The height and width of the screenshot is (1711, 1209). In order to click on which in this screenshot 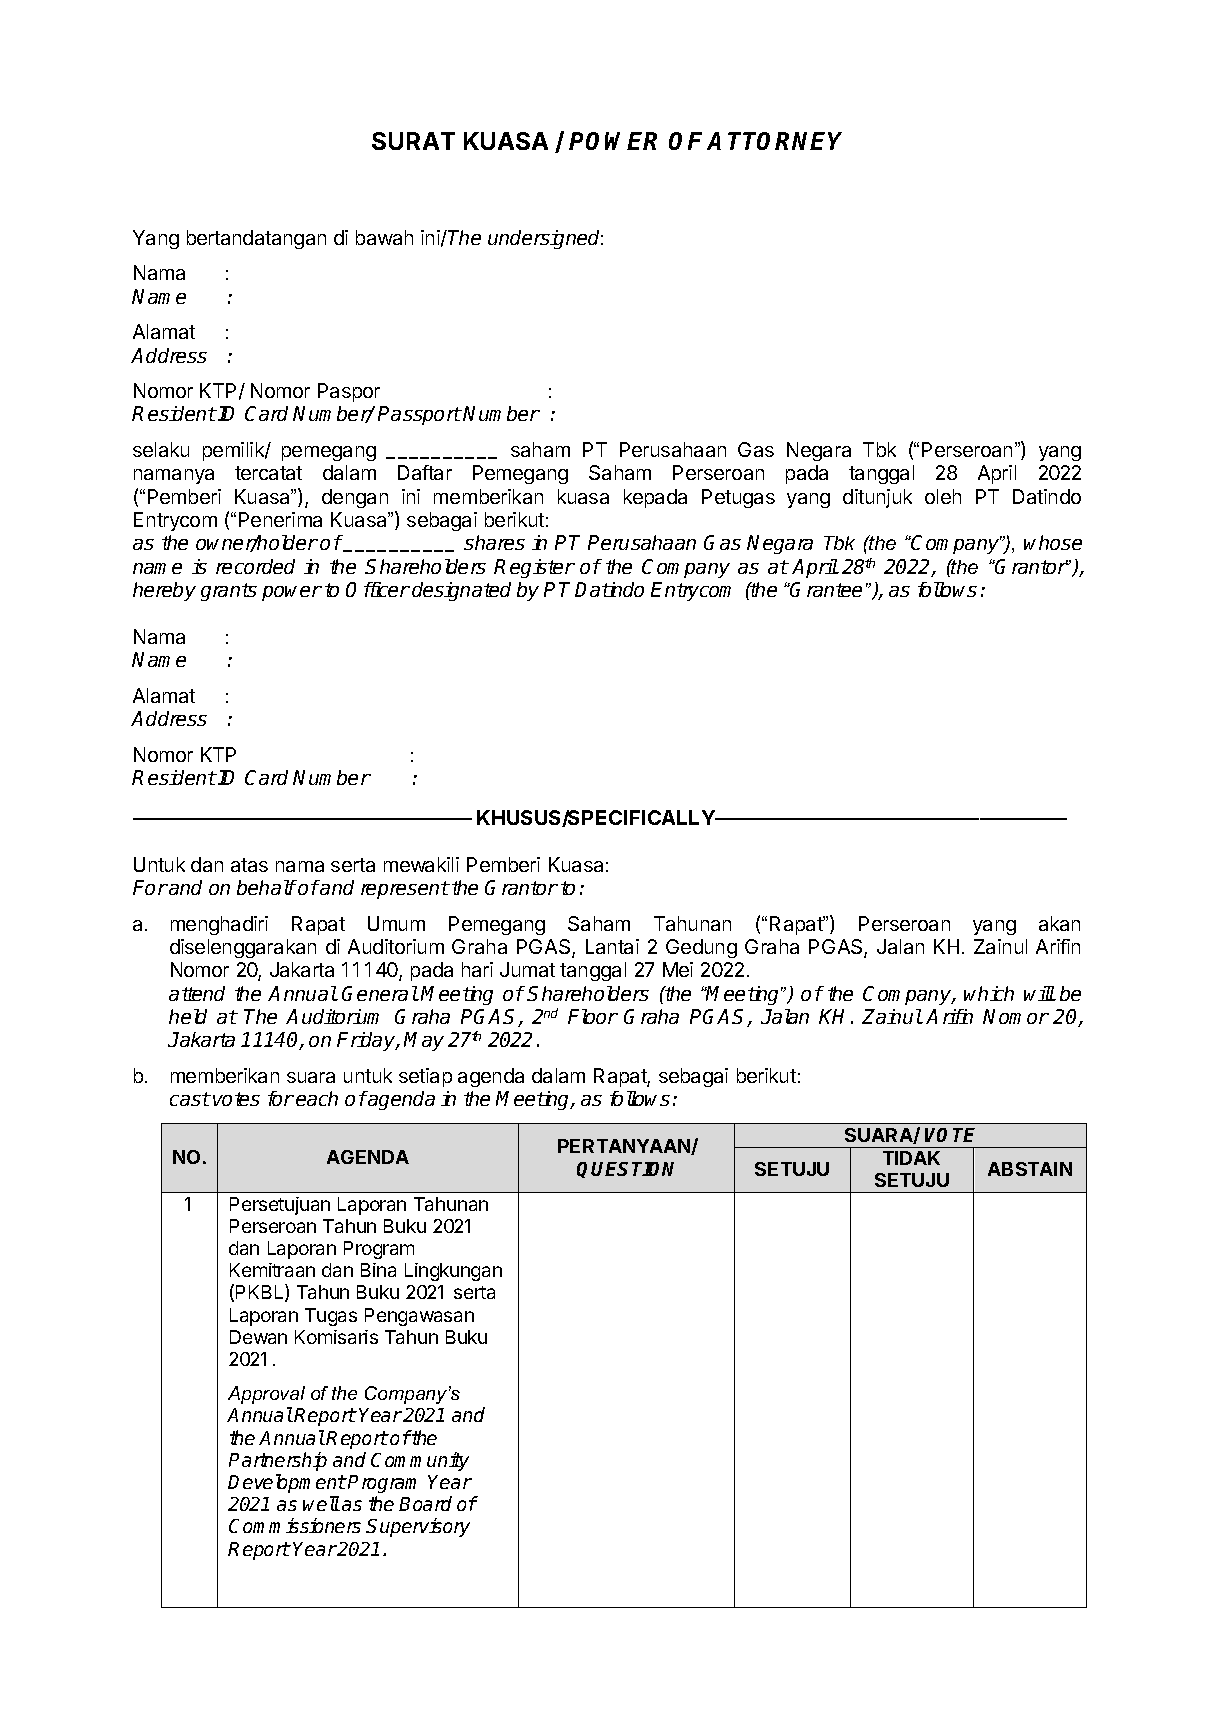, I will do `click(989, 993)`.
